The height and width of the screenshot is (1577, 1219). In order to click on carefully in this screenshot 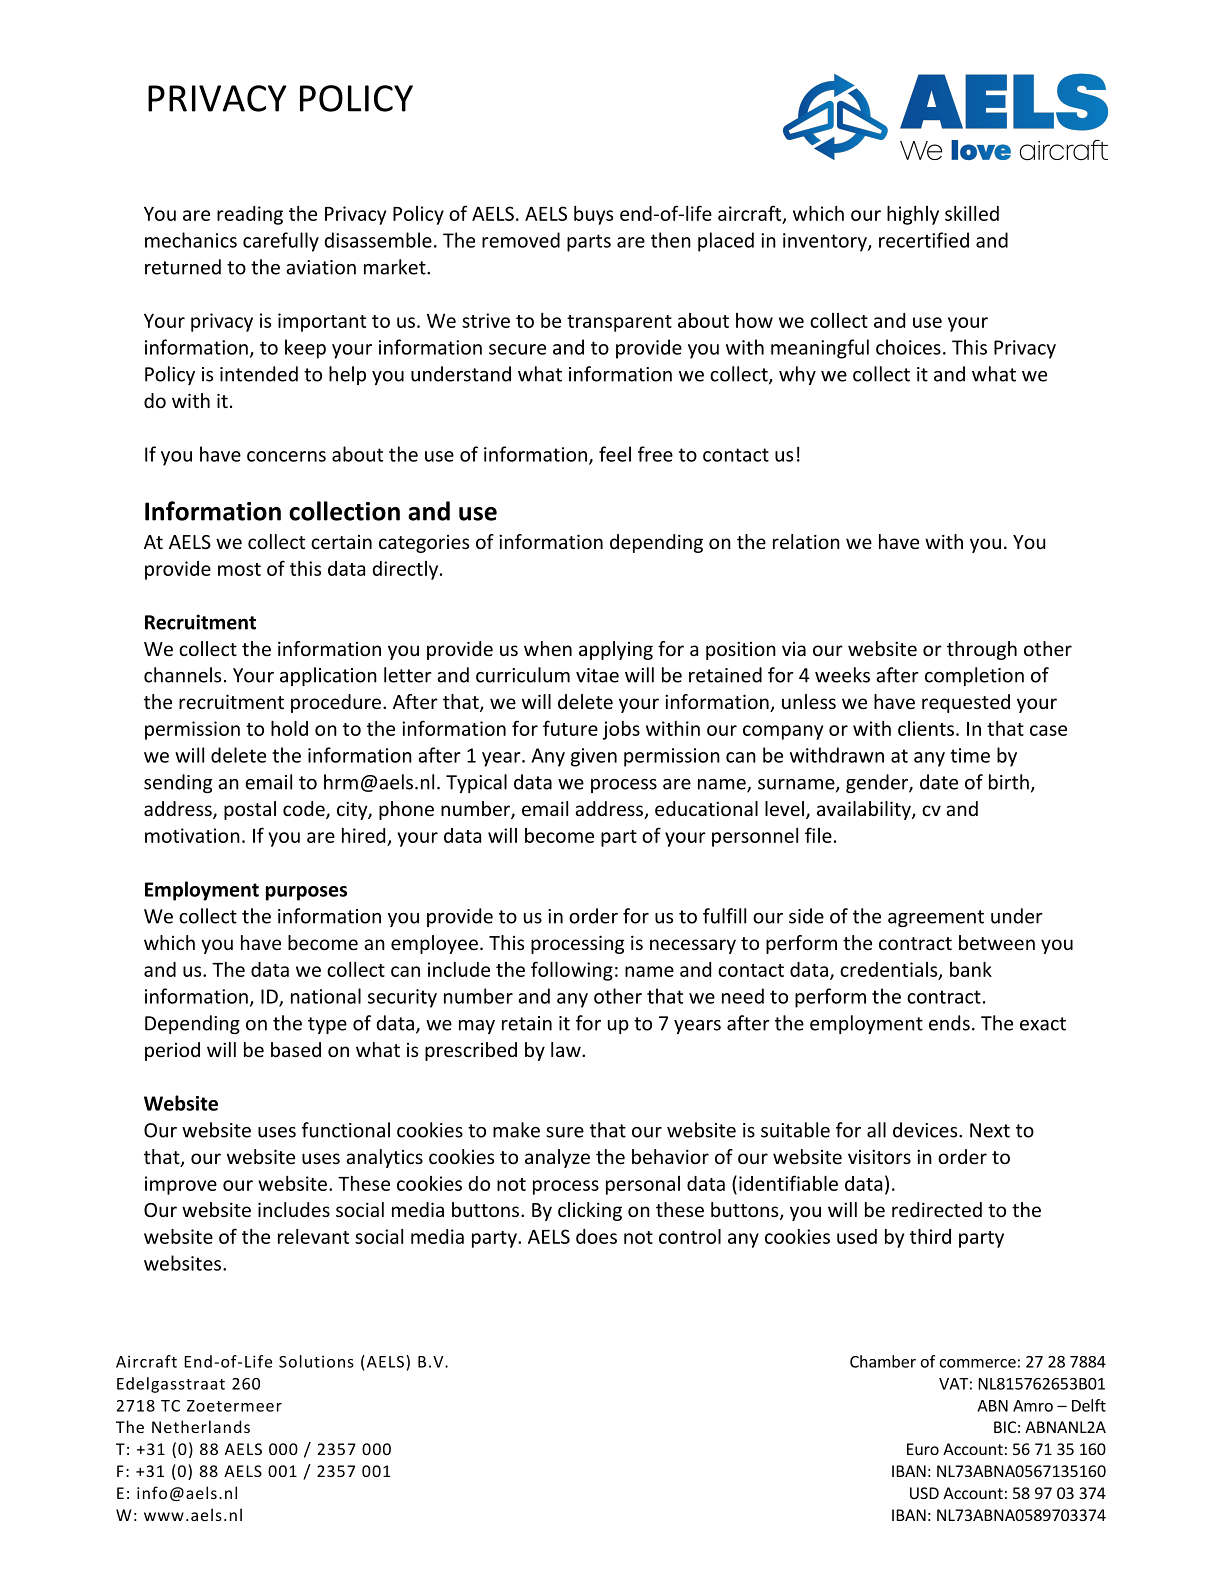, I will do `click(281, 242)`.
